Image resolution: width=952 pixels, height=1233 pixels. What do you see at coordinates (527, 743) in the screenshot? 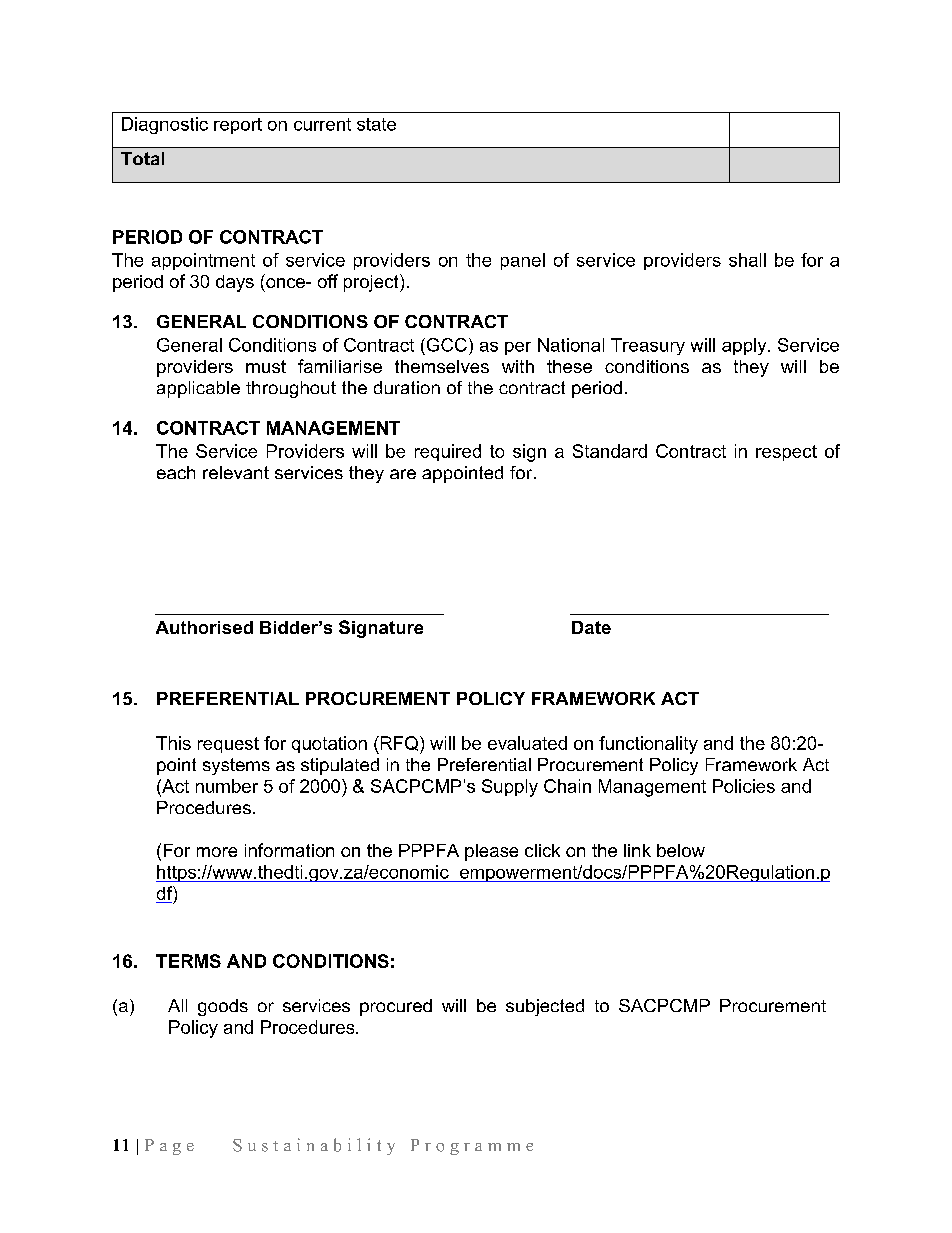
I see `evaluated` at bounding box center [527, 743].
